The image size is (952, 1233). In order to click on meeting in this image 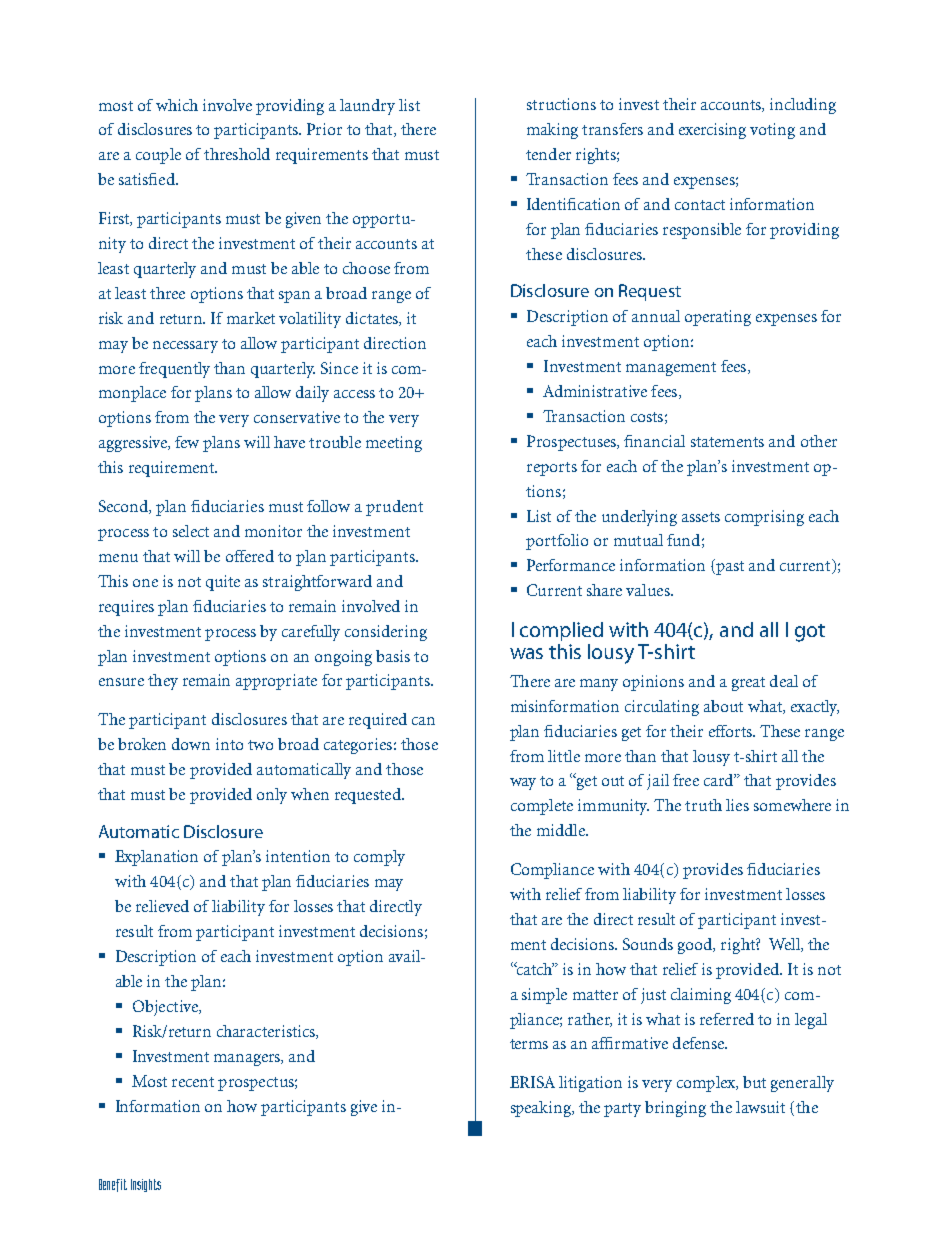, I will do `click(394, 444)`.
